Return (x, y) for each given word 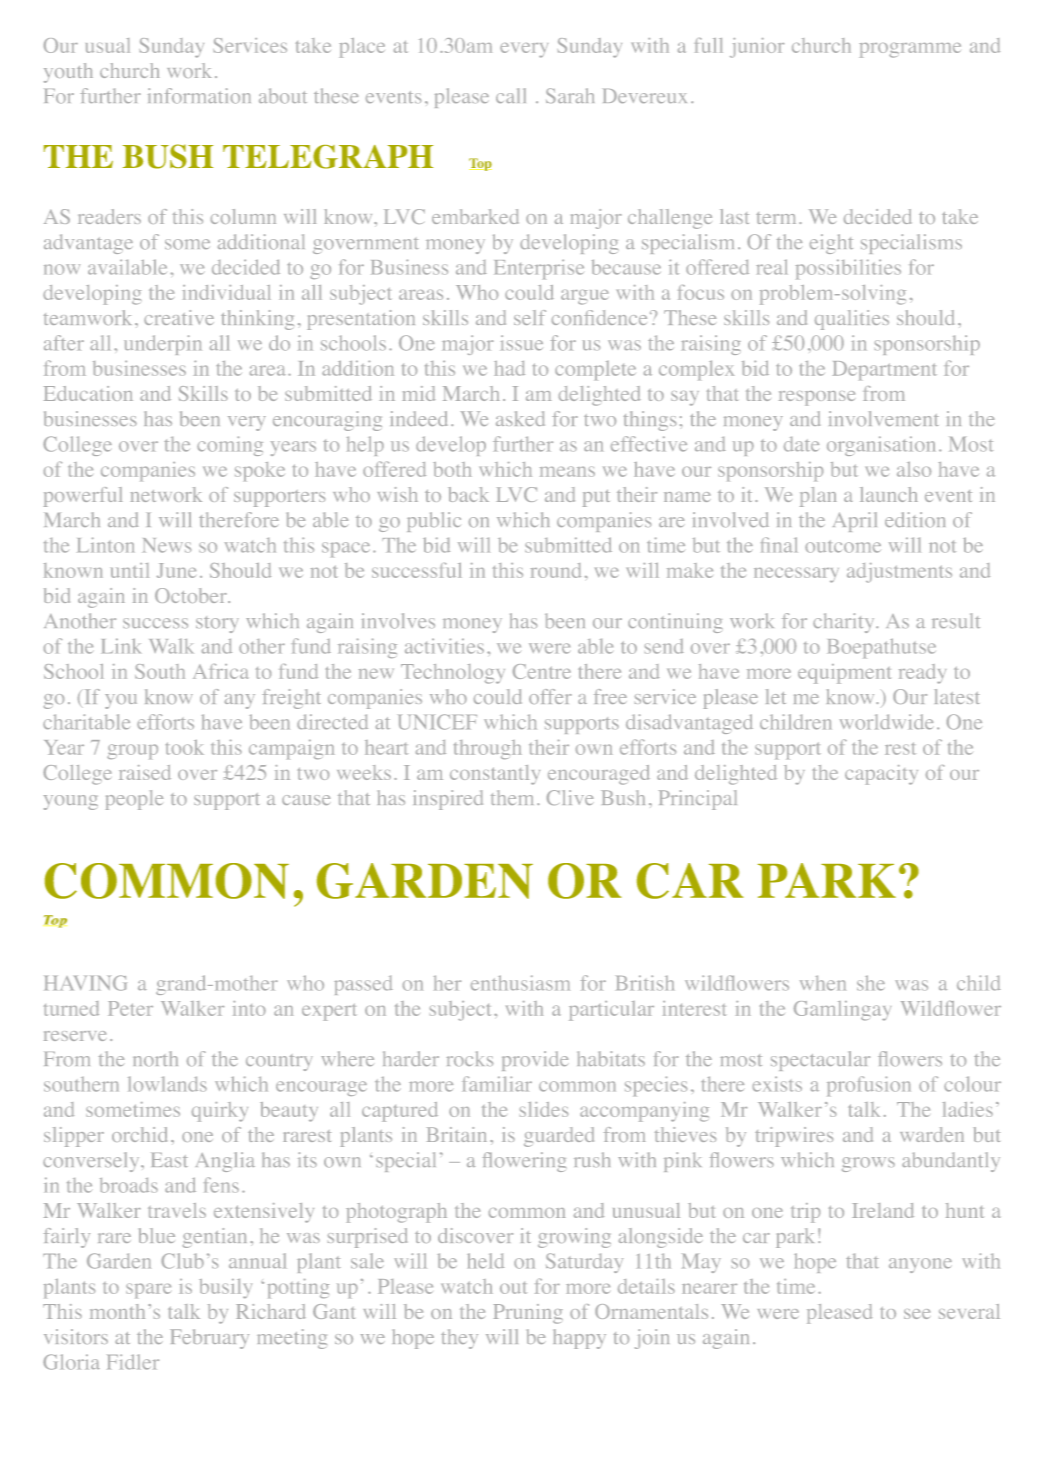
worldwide (886, 722)
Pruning (528, 1314)
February (209, 1339)
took (185, 747)
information (199, 96)
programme (910, 50)
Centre (542, 671)
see (917, 1314)
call (511, 95)
